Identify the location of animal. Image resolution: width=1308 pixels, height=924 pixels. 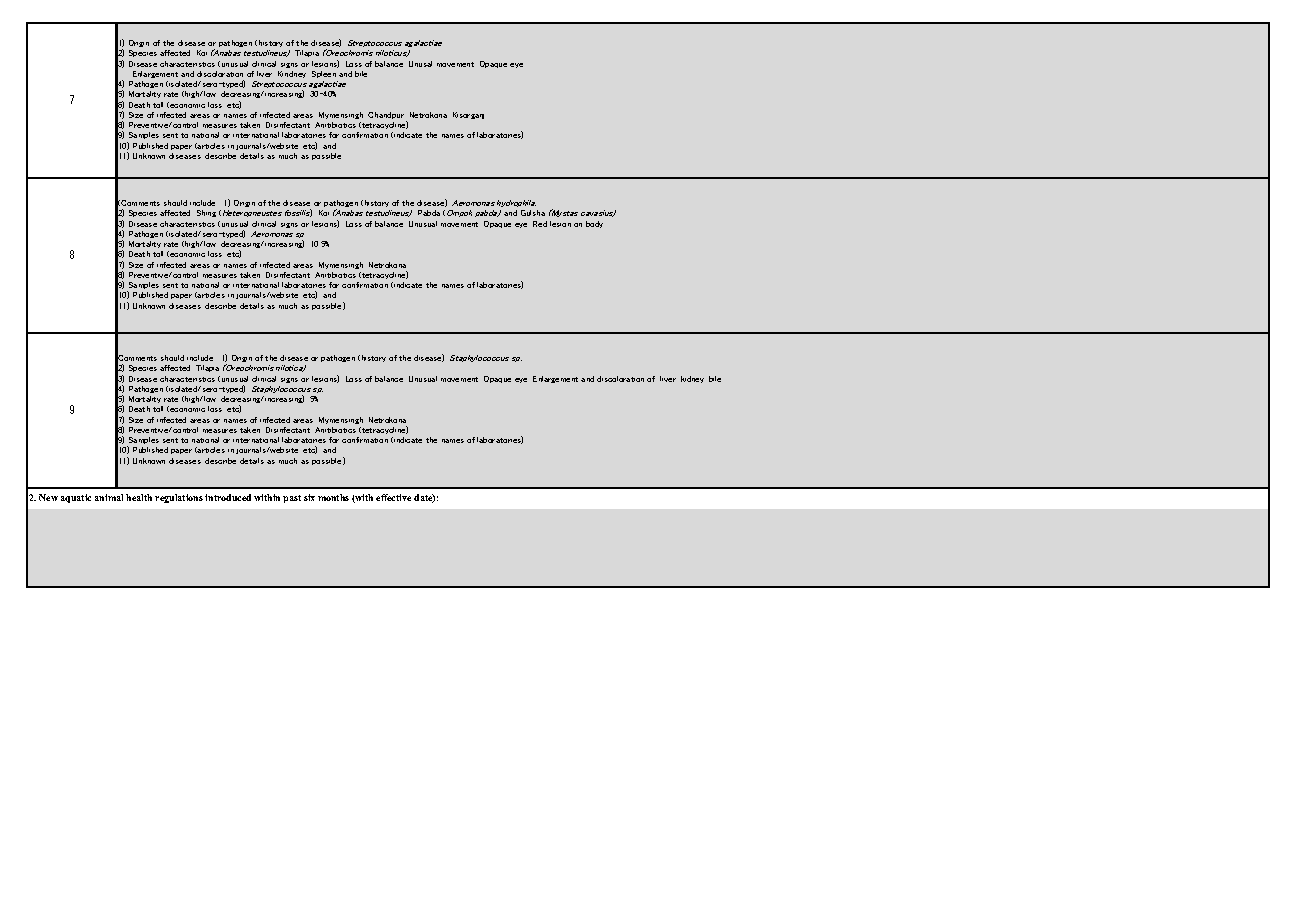
(109, 497).
